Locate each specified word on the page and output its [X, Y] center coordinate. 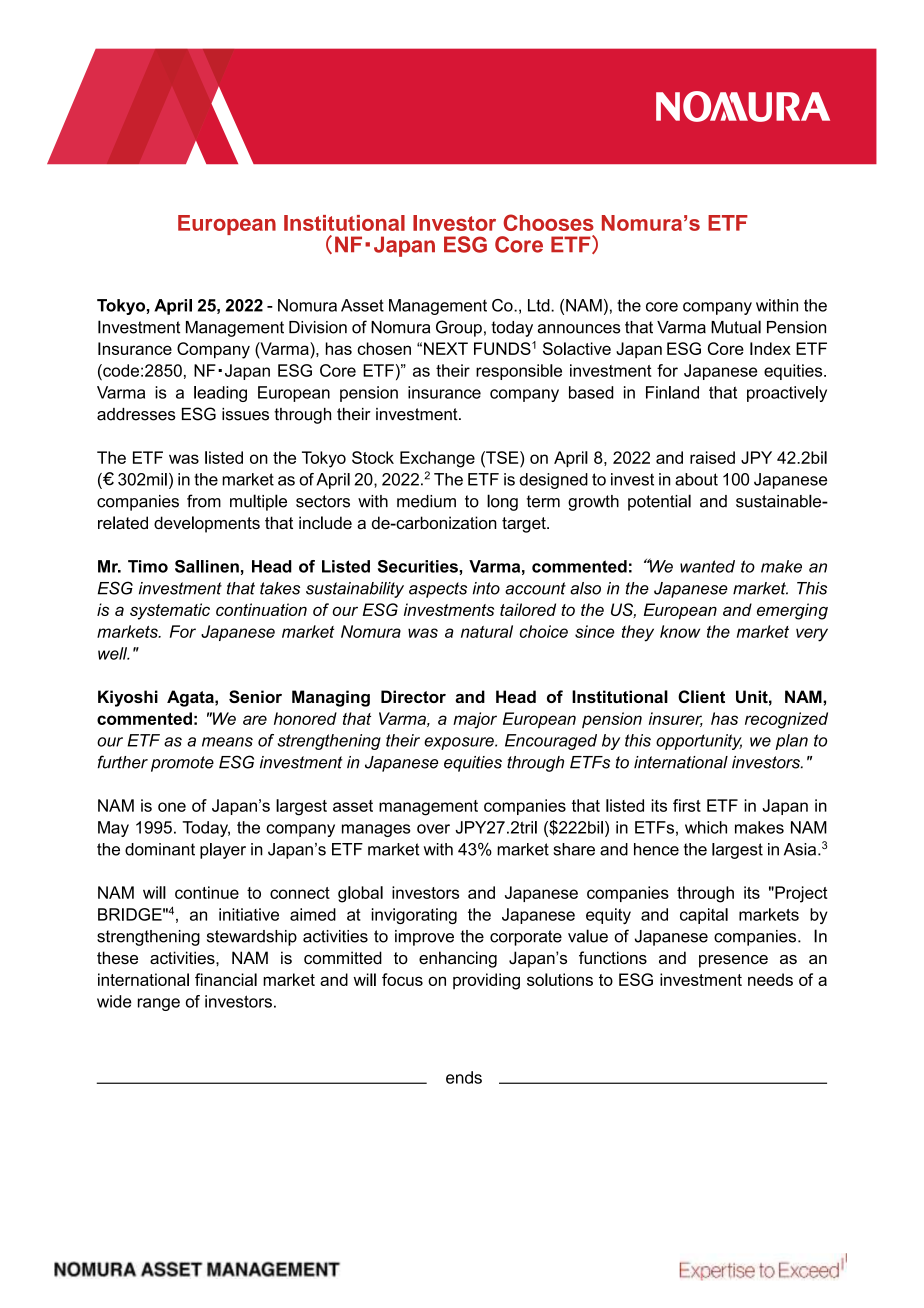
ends [464, 1077]
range [159, 1004]
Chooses [548, 222]
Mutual [736, 327]
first [687, 805]
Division [318, 327]
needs [770, 979]
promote [182, 764]
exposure [460, 743]
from [204, 501]
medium [426, 501]
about [696, 479]
